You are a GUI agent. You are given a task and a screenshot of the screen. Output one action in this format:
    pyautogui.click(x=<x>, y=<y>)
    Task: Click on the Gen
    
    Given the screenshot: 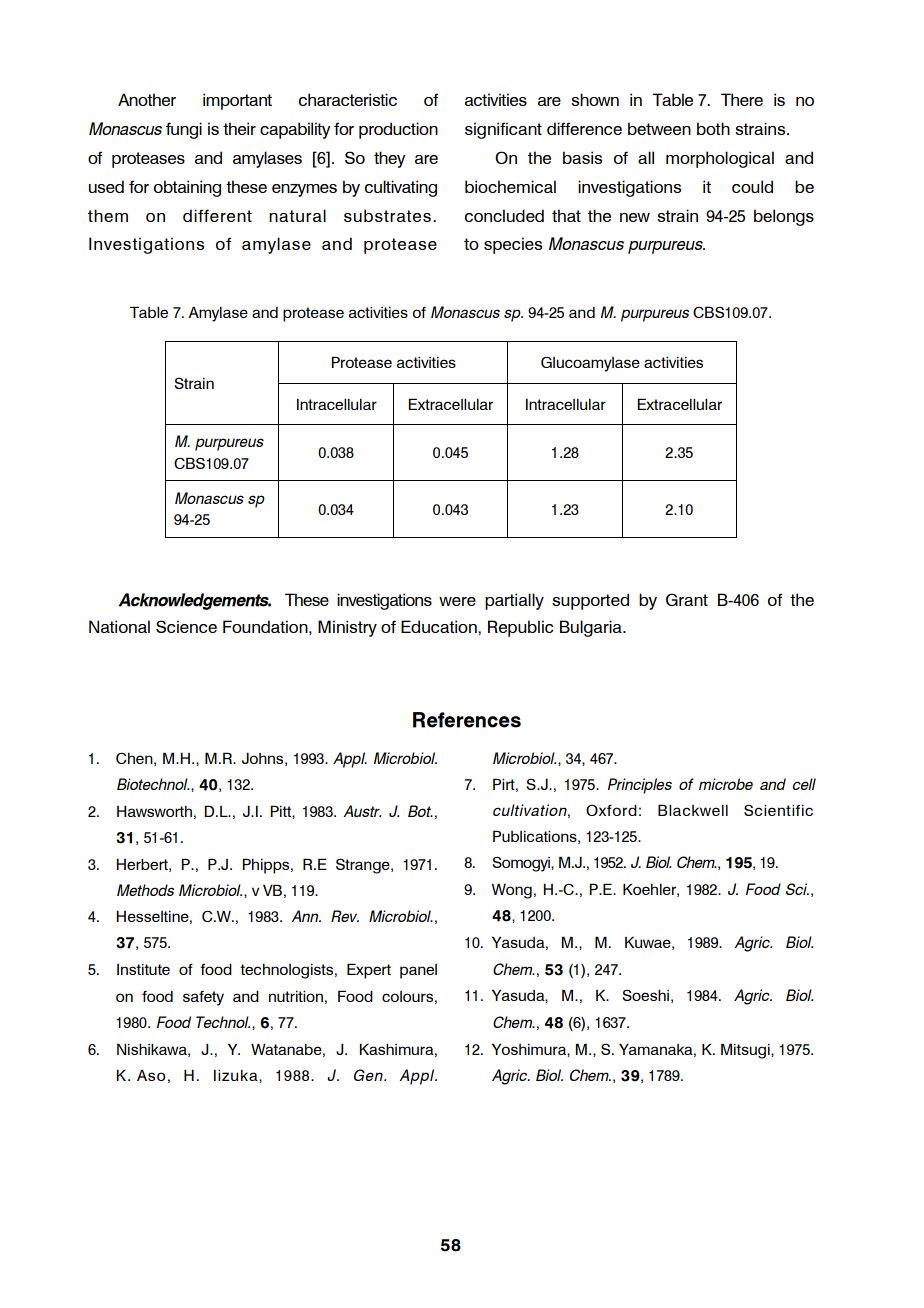 What is the action you would take?
    pyautogui.click(x=369, y=1075)
